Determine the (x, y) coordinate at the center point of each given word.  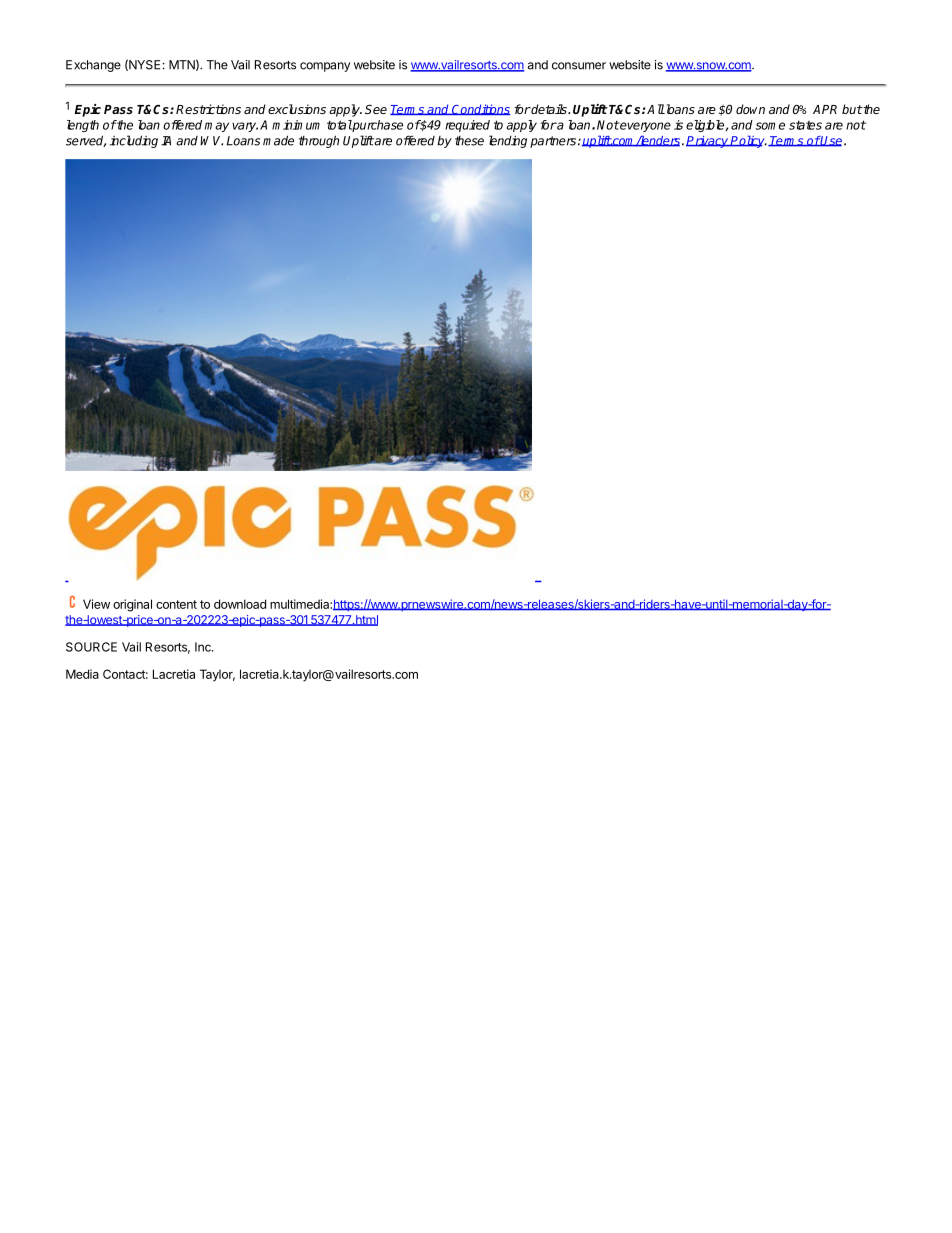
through (319, 141)
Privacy (708, 142)
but (852, 109)
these (469, 141)
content (176, 604)
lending (508, 141)
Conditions (480, 109)
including (134, 141)
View (96, 604)
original (132, 605)
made (278, 140)
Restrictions (208, 109)
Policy (748, 141)
